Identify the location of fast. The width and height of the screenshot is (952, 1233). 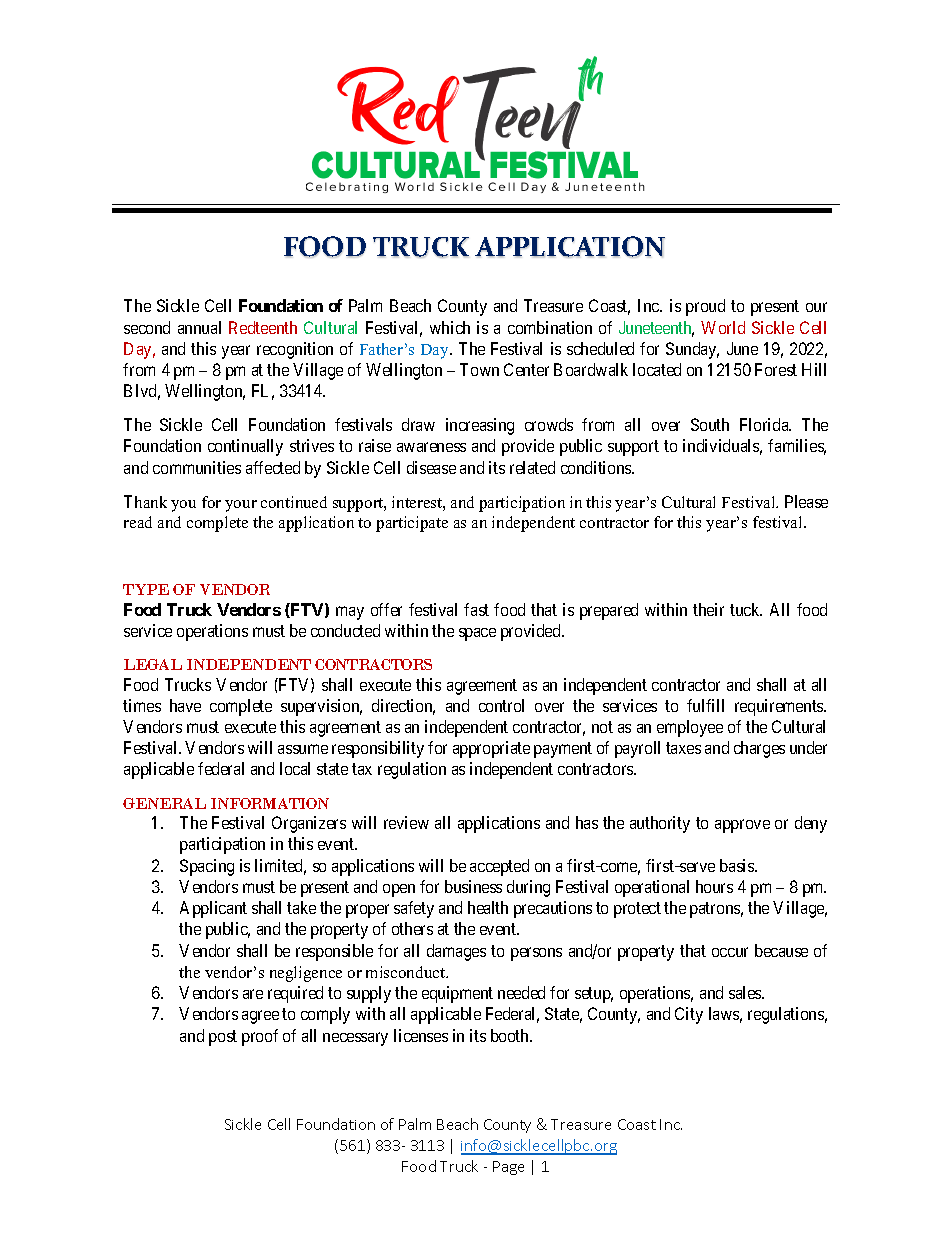
(476, 609).
